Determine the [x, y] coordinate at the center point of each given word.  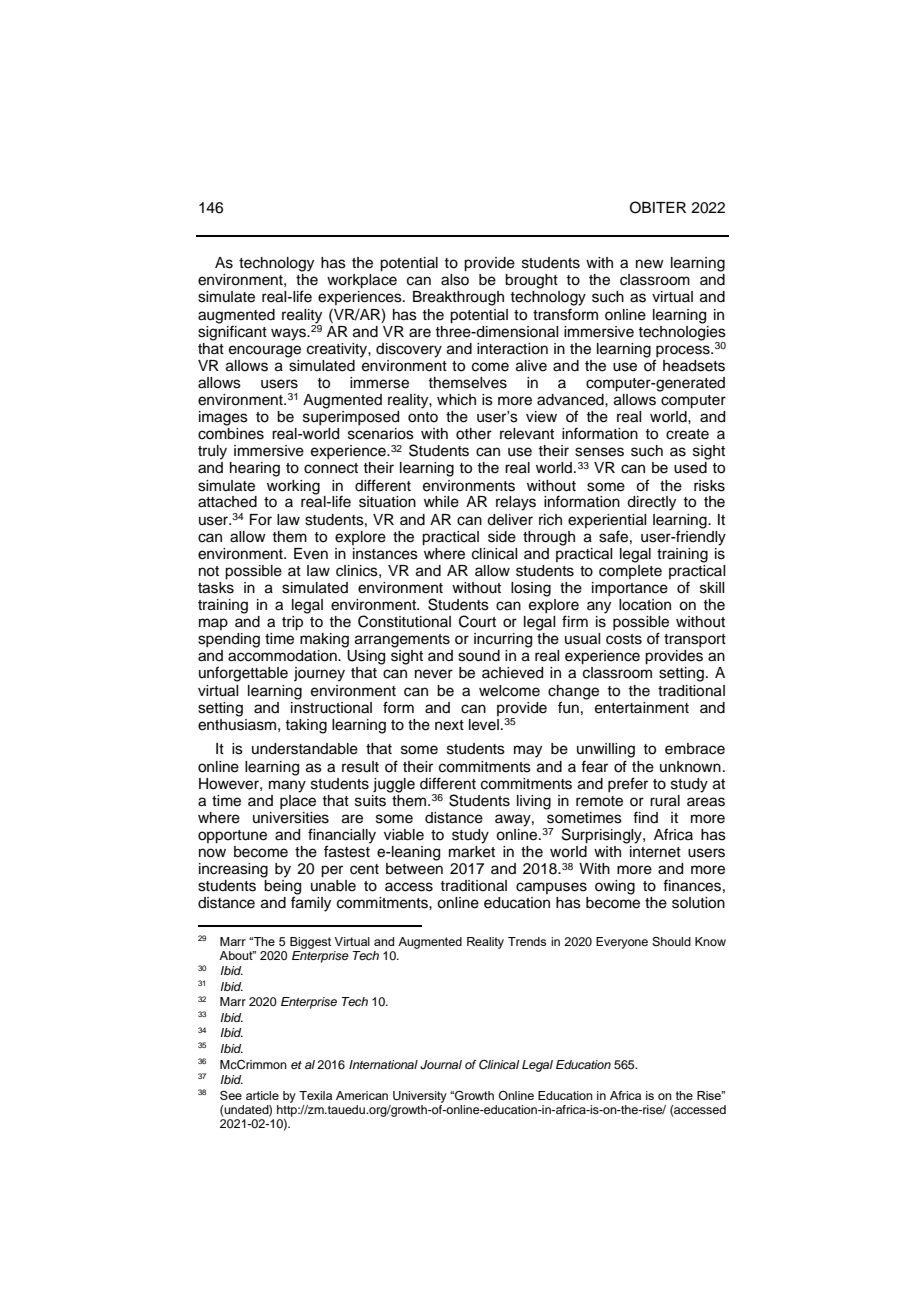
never [434, 674]
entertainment [642, 708]
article [262, 1095]
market [472, 850]
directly [651, 503]
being [282, 888]
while [441, 502]
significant [232, 332]
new [650, 264]
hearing [255, 469]
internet [655, 850]
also [455, 280]
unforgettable [243, 674]
